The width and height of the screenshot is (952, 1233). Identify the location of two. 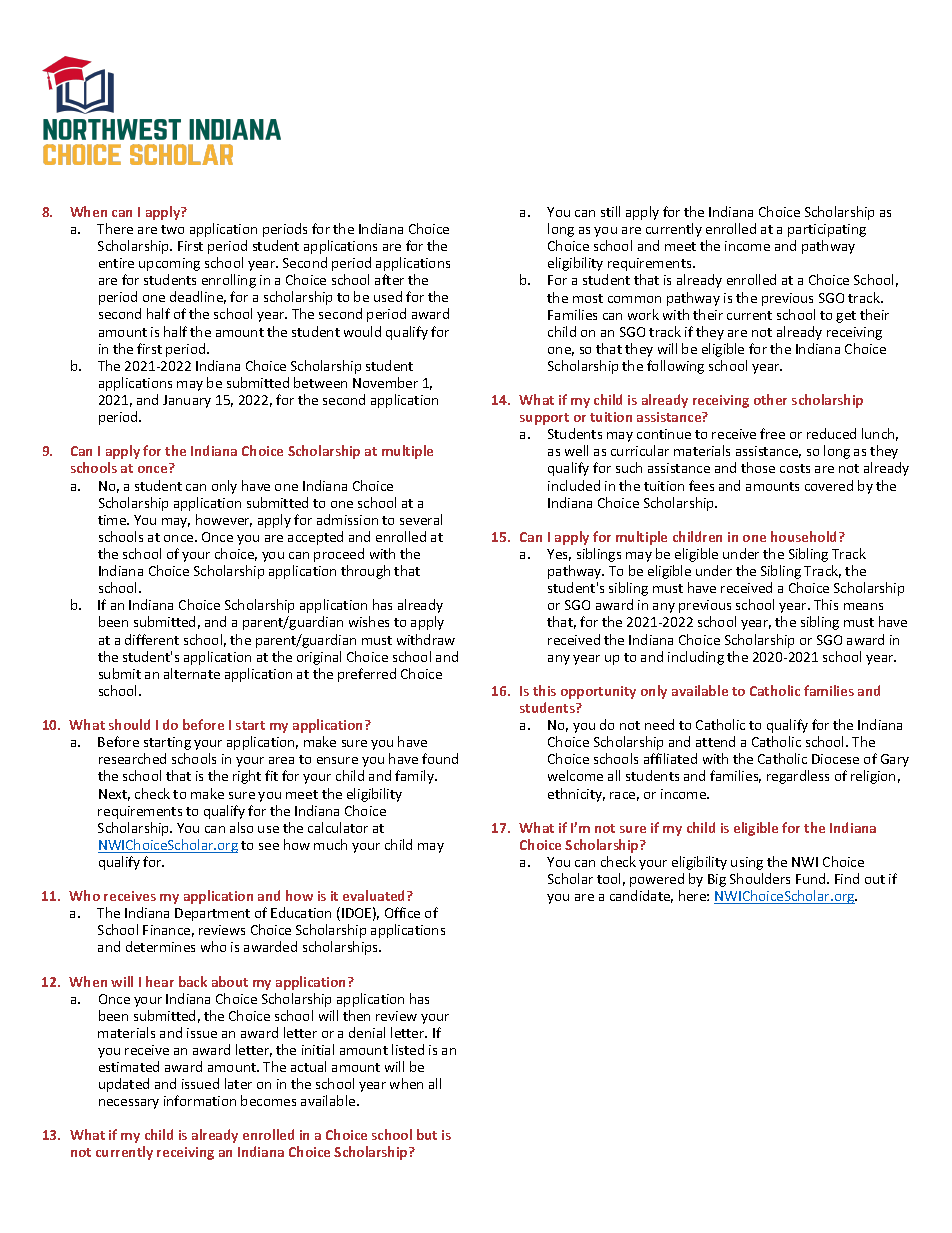
(172, 229).
